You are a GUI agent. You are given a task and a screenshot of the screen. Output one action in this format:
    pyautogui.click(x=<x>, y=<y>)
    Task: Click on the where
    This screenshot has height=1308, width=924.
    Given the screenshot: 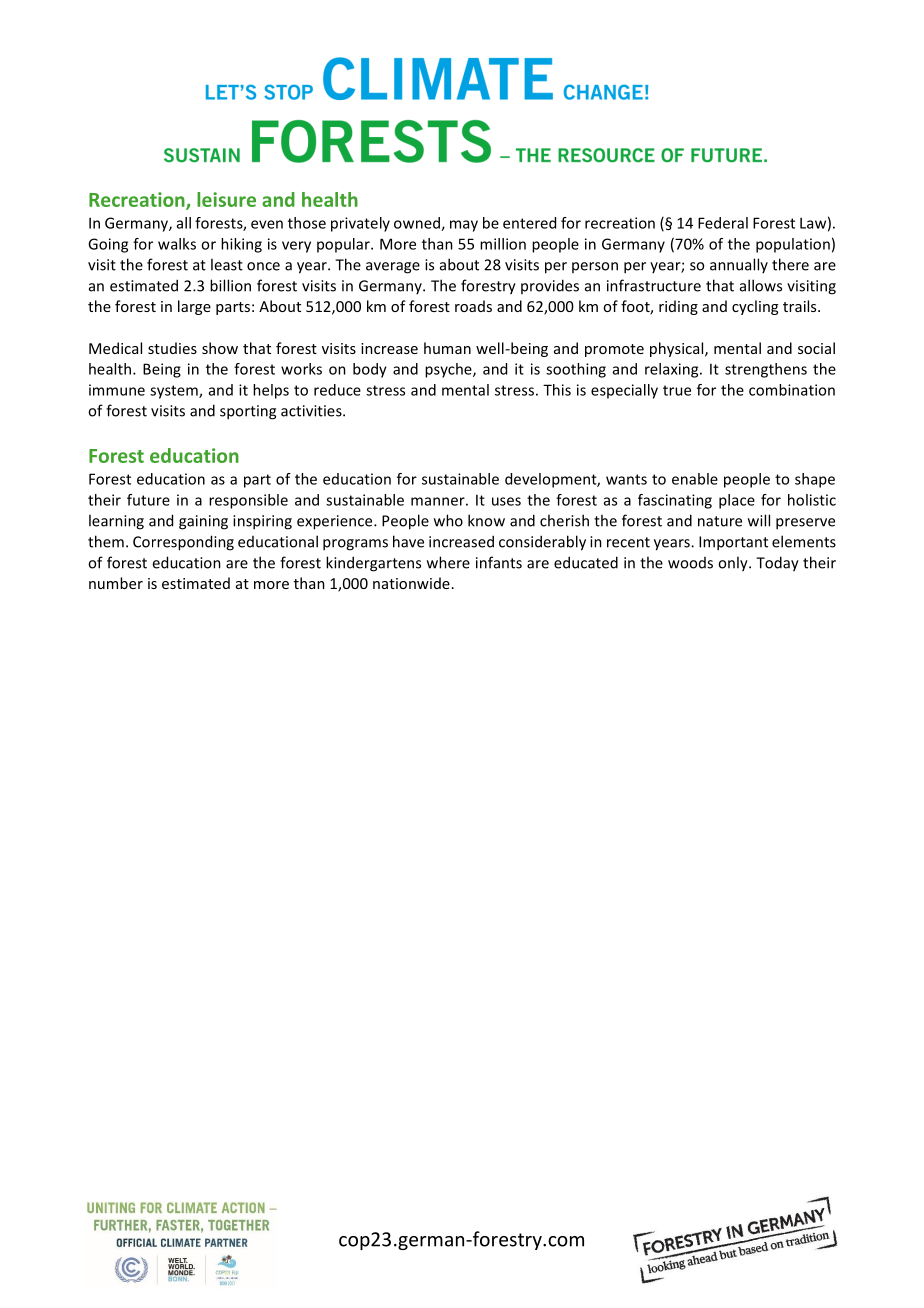 What is the action you would take?
    pyautogui.click(x=448, y=562)
